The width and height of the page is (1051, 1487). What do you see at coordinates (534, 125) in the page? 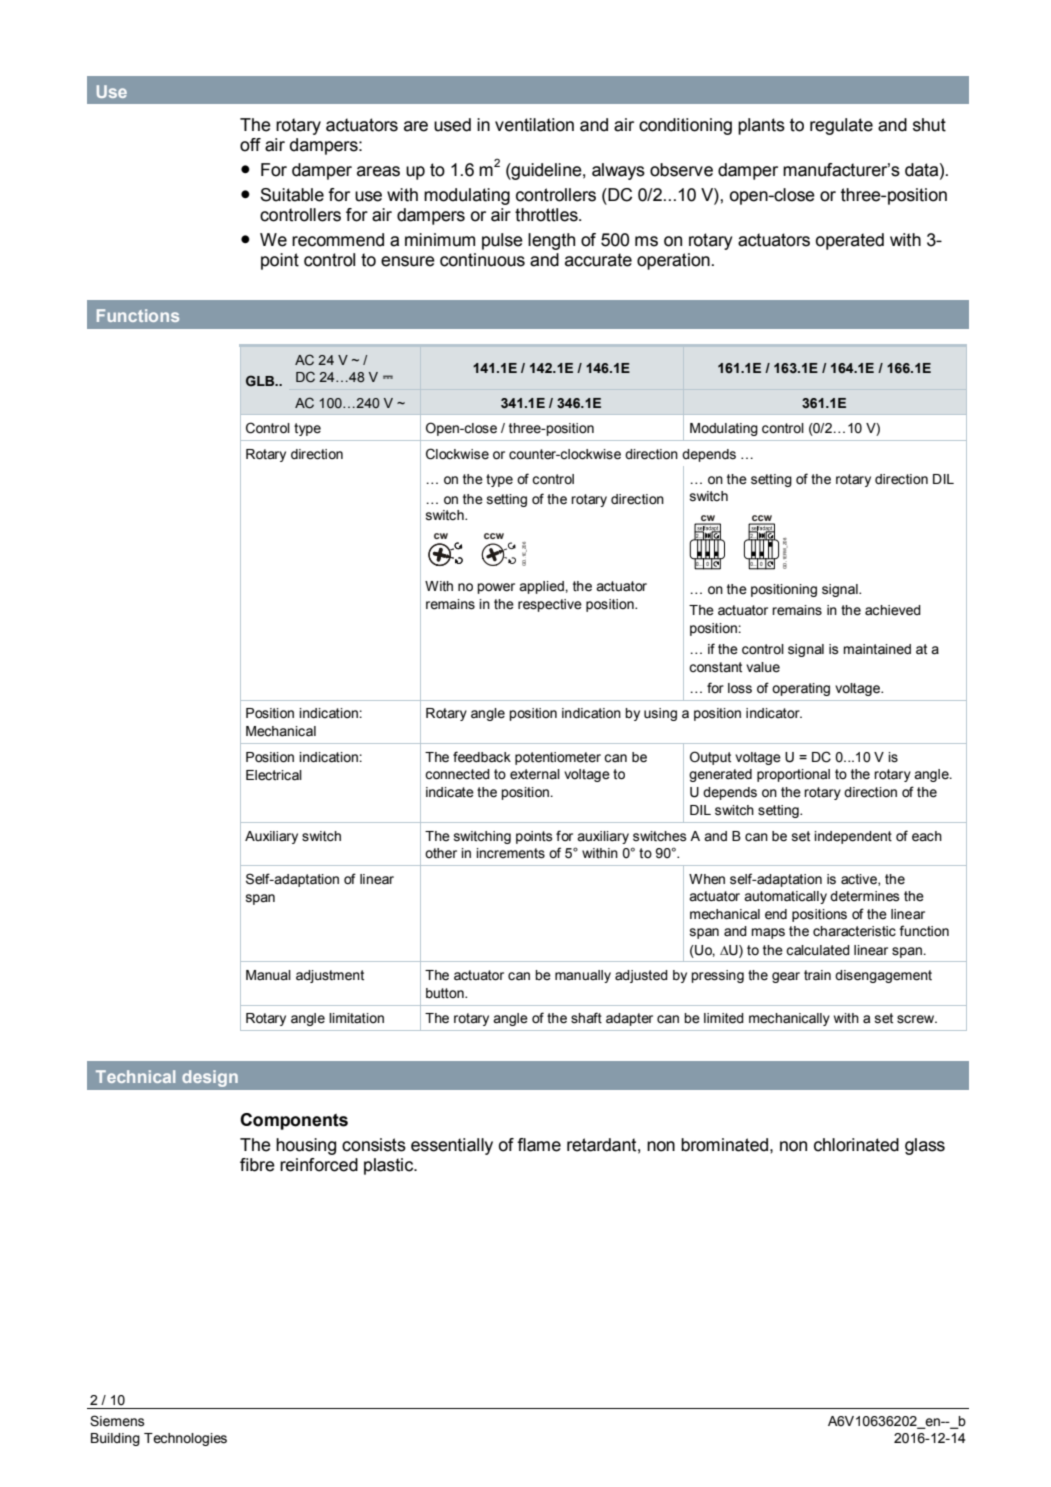
I see `ventilation` at bounding box center [534, 125].
